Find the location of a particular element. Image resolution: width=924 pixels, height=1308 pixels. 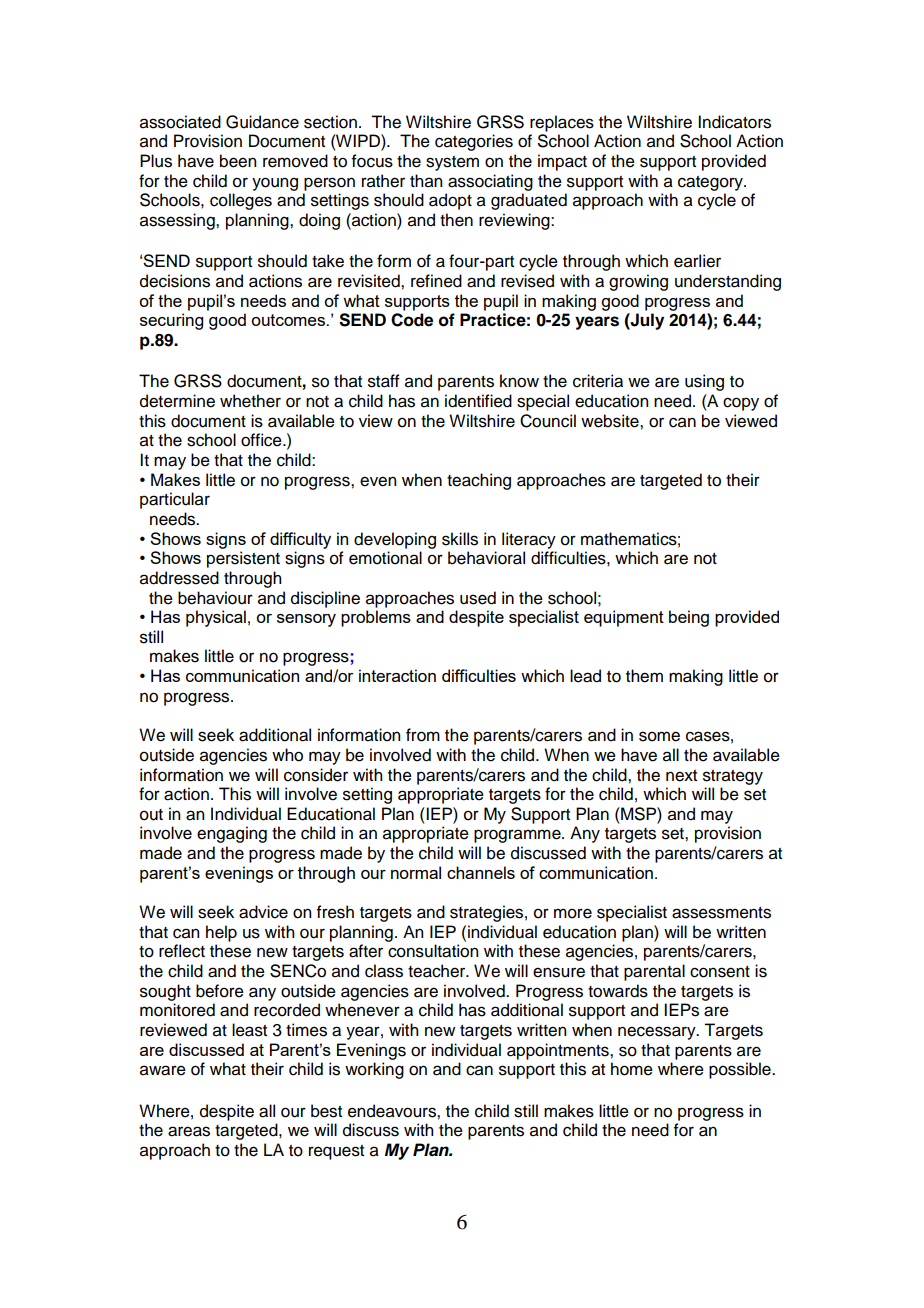

working is located at coordinates (374, 1070).
